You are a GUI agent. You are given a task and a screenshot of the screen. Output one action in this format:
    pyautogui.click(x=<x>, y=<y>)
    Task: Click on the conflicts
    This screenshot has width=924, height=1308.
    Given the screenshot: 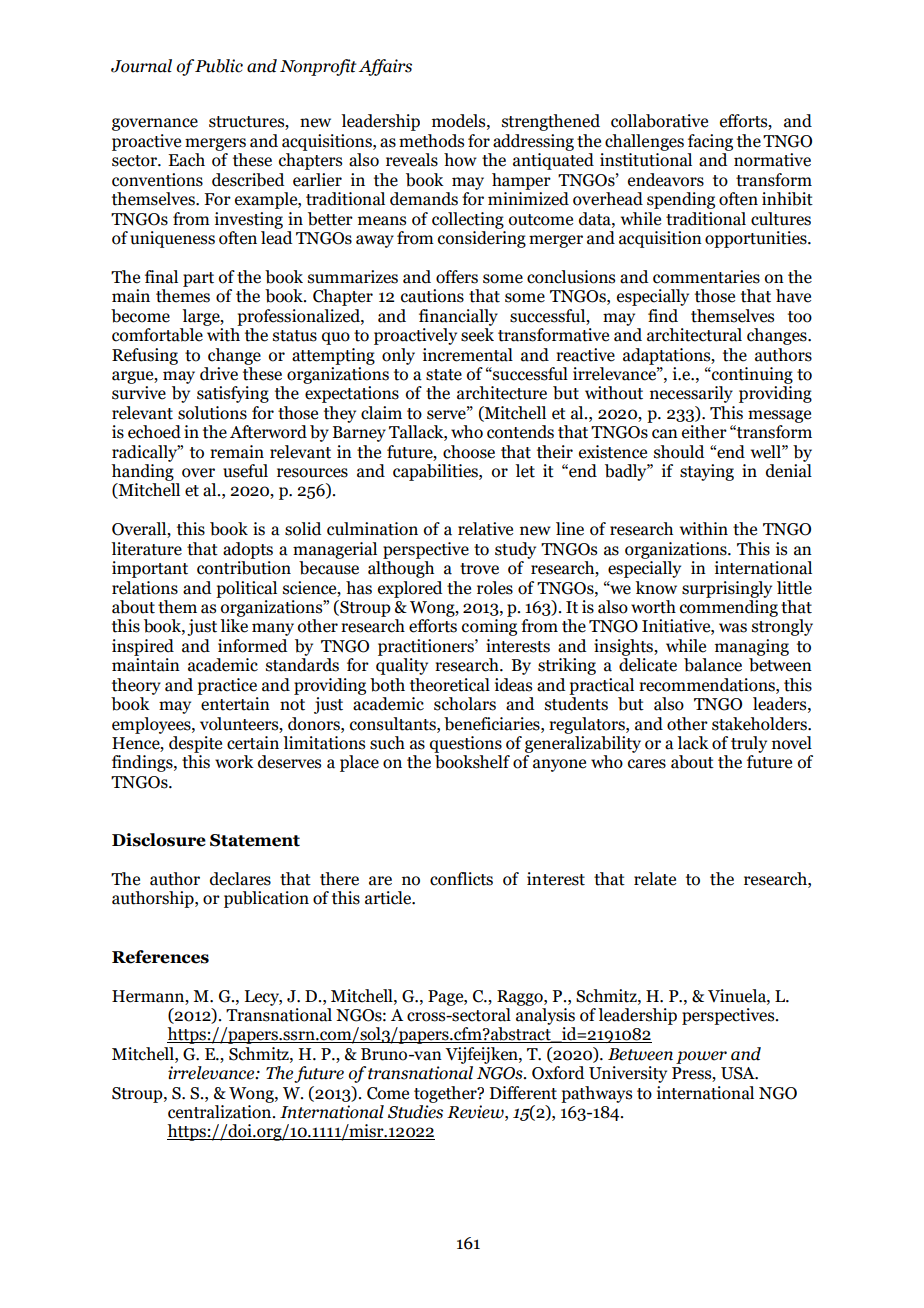 What is the action you would take?
    pyautogui.click(x=461, y=879)
